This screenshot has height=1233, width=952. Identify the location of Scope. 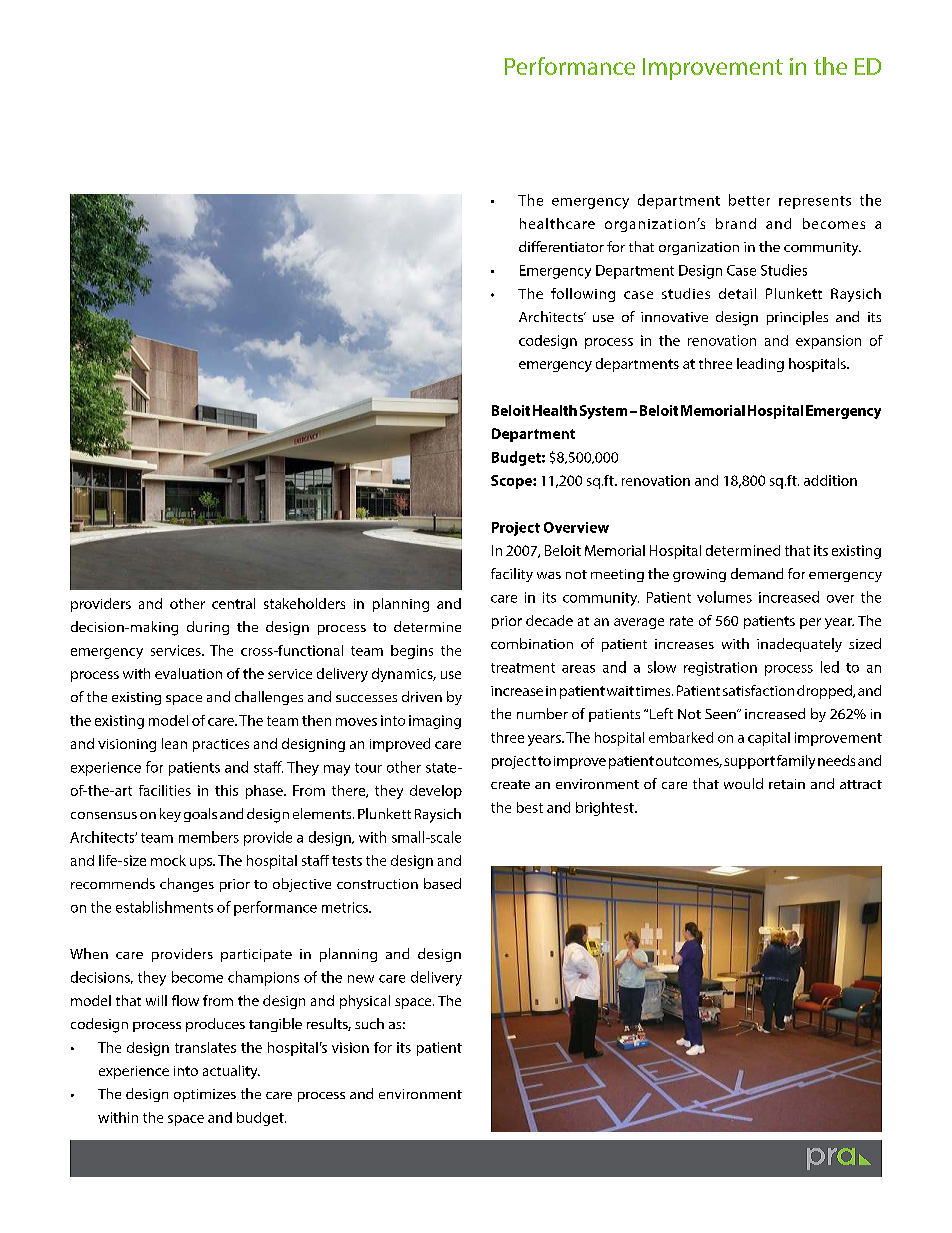
(512, 482).
